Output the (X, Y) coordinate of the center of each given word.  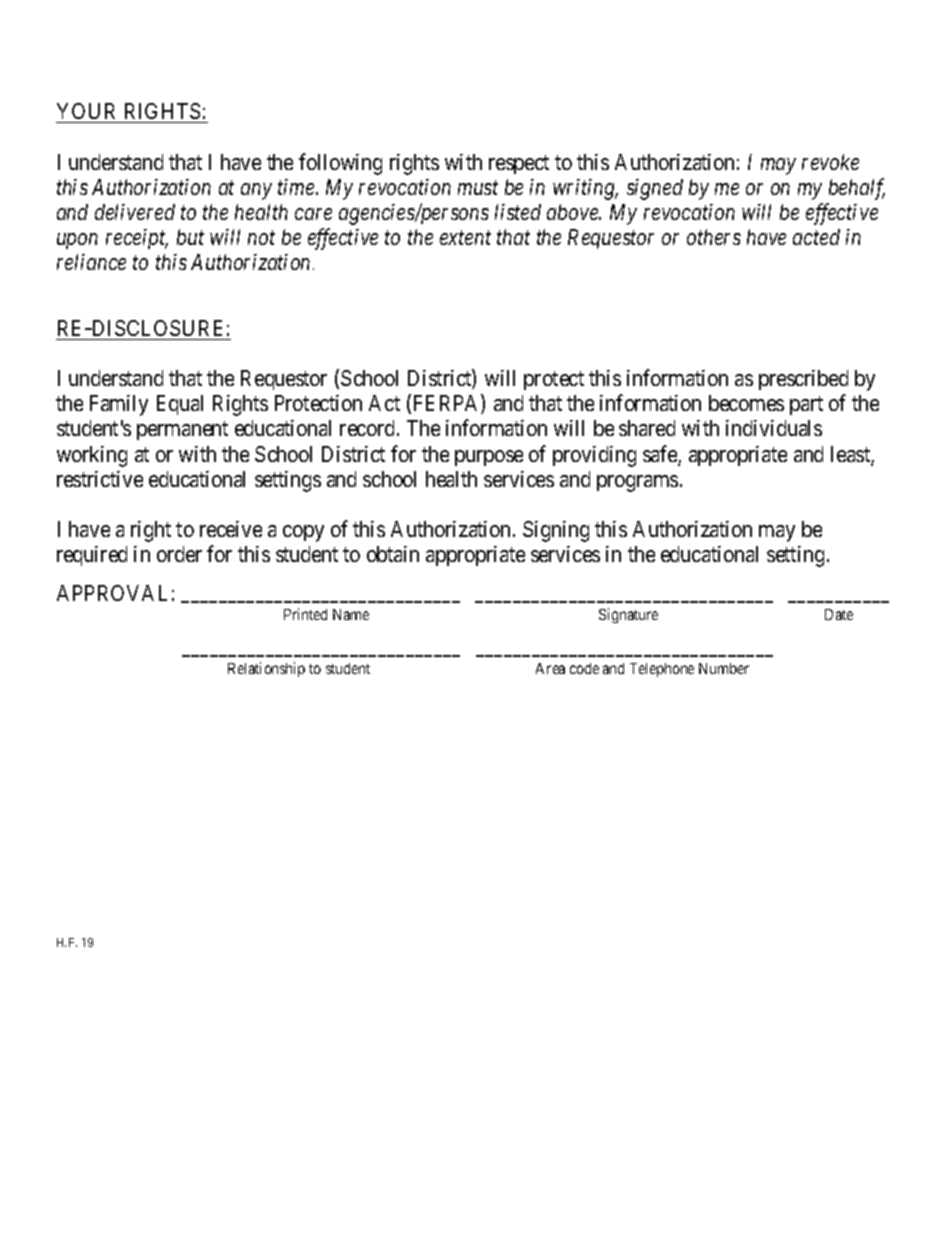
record (369, 428)
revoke (830, 162)
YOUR (88, 113)
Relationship (266, 669)
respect (519, 164)
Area (550, 668)
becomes (746, 403)
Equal (180, 405)
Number (724, 668)
